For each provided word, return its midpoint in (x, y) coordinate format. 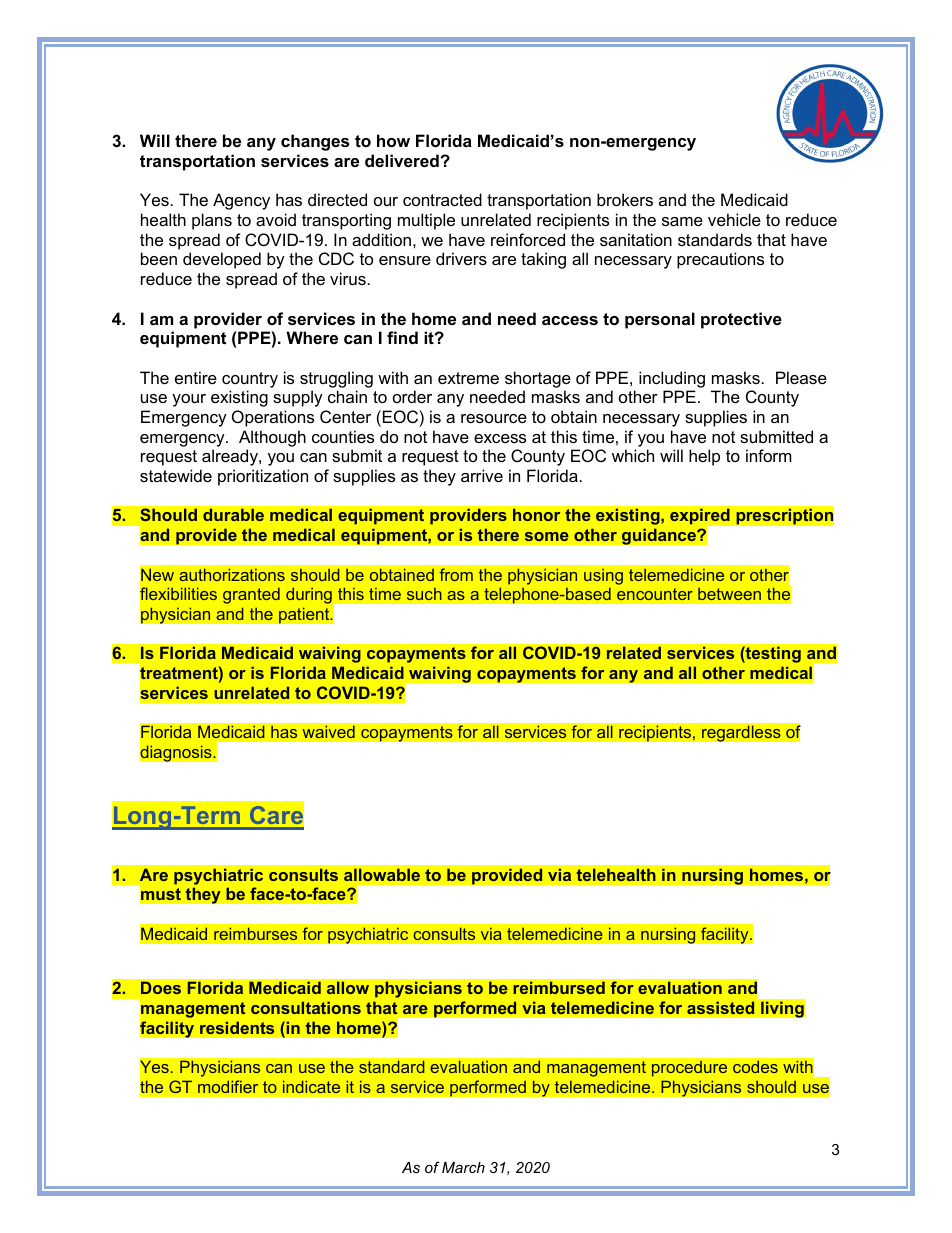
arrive (482, 475)
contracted (442, 199)
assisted (720, 1007)
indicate (311, 1086)
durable (233, 514)
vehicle (734, 219)
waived (328, 732)
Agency (241, 201)
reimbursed (559, 987)
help (704, 457)
